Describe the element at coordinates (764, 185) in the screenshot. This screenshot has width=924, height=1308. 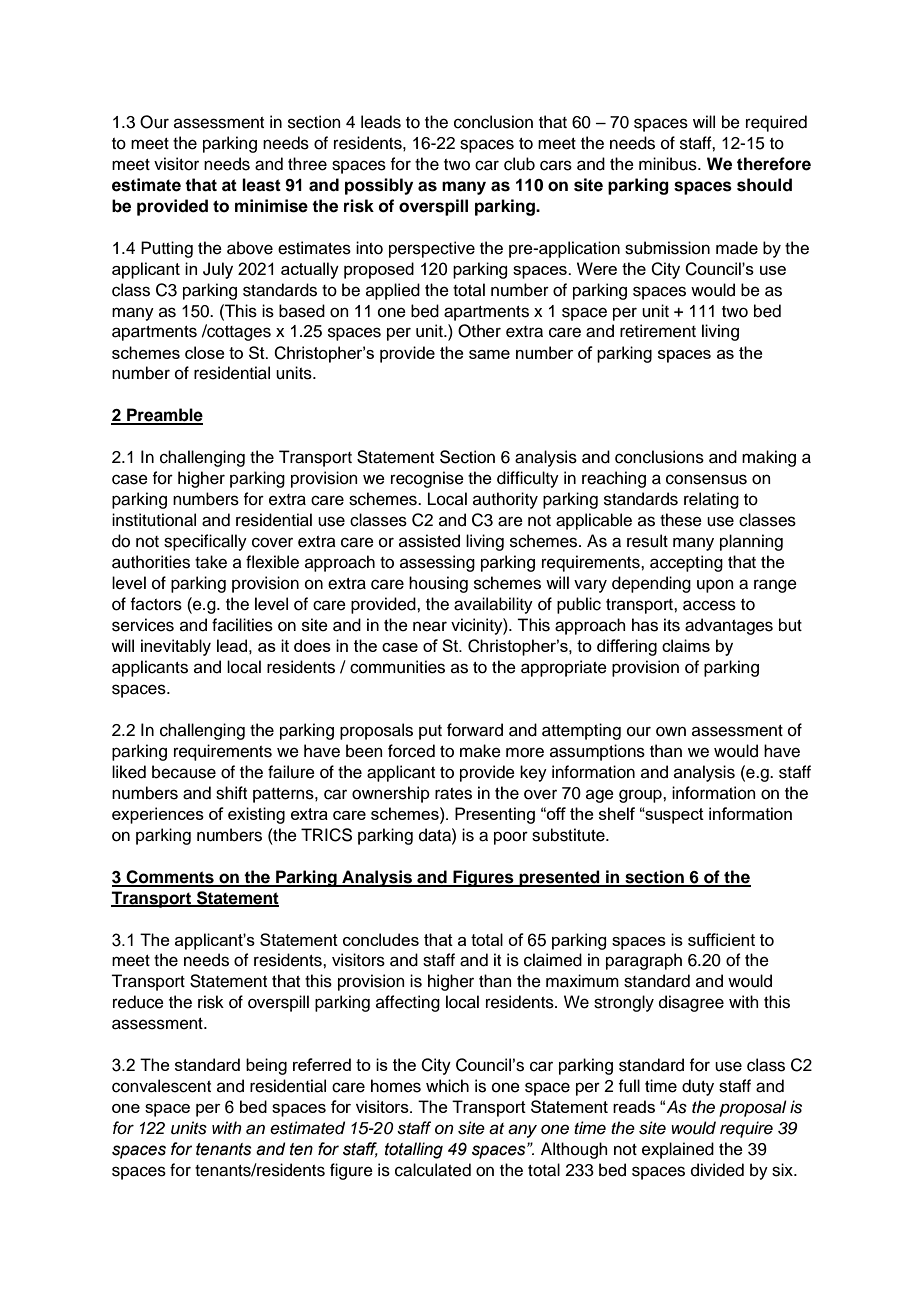
I see `should` at that location.
